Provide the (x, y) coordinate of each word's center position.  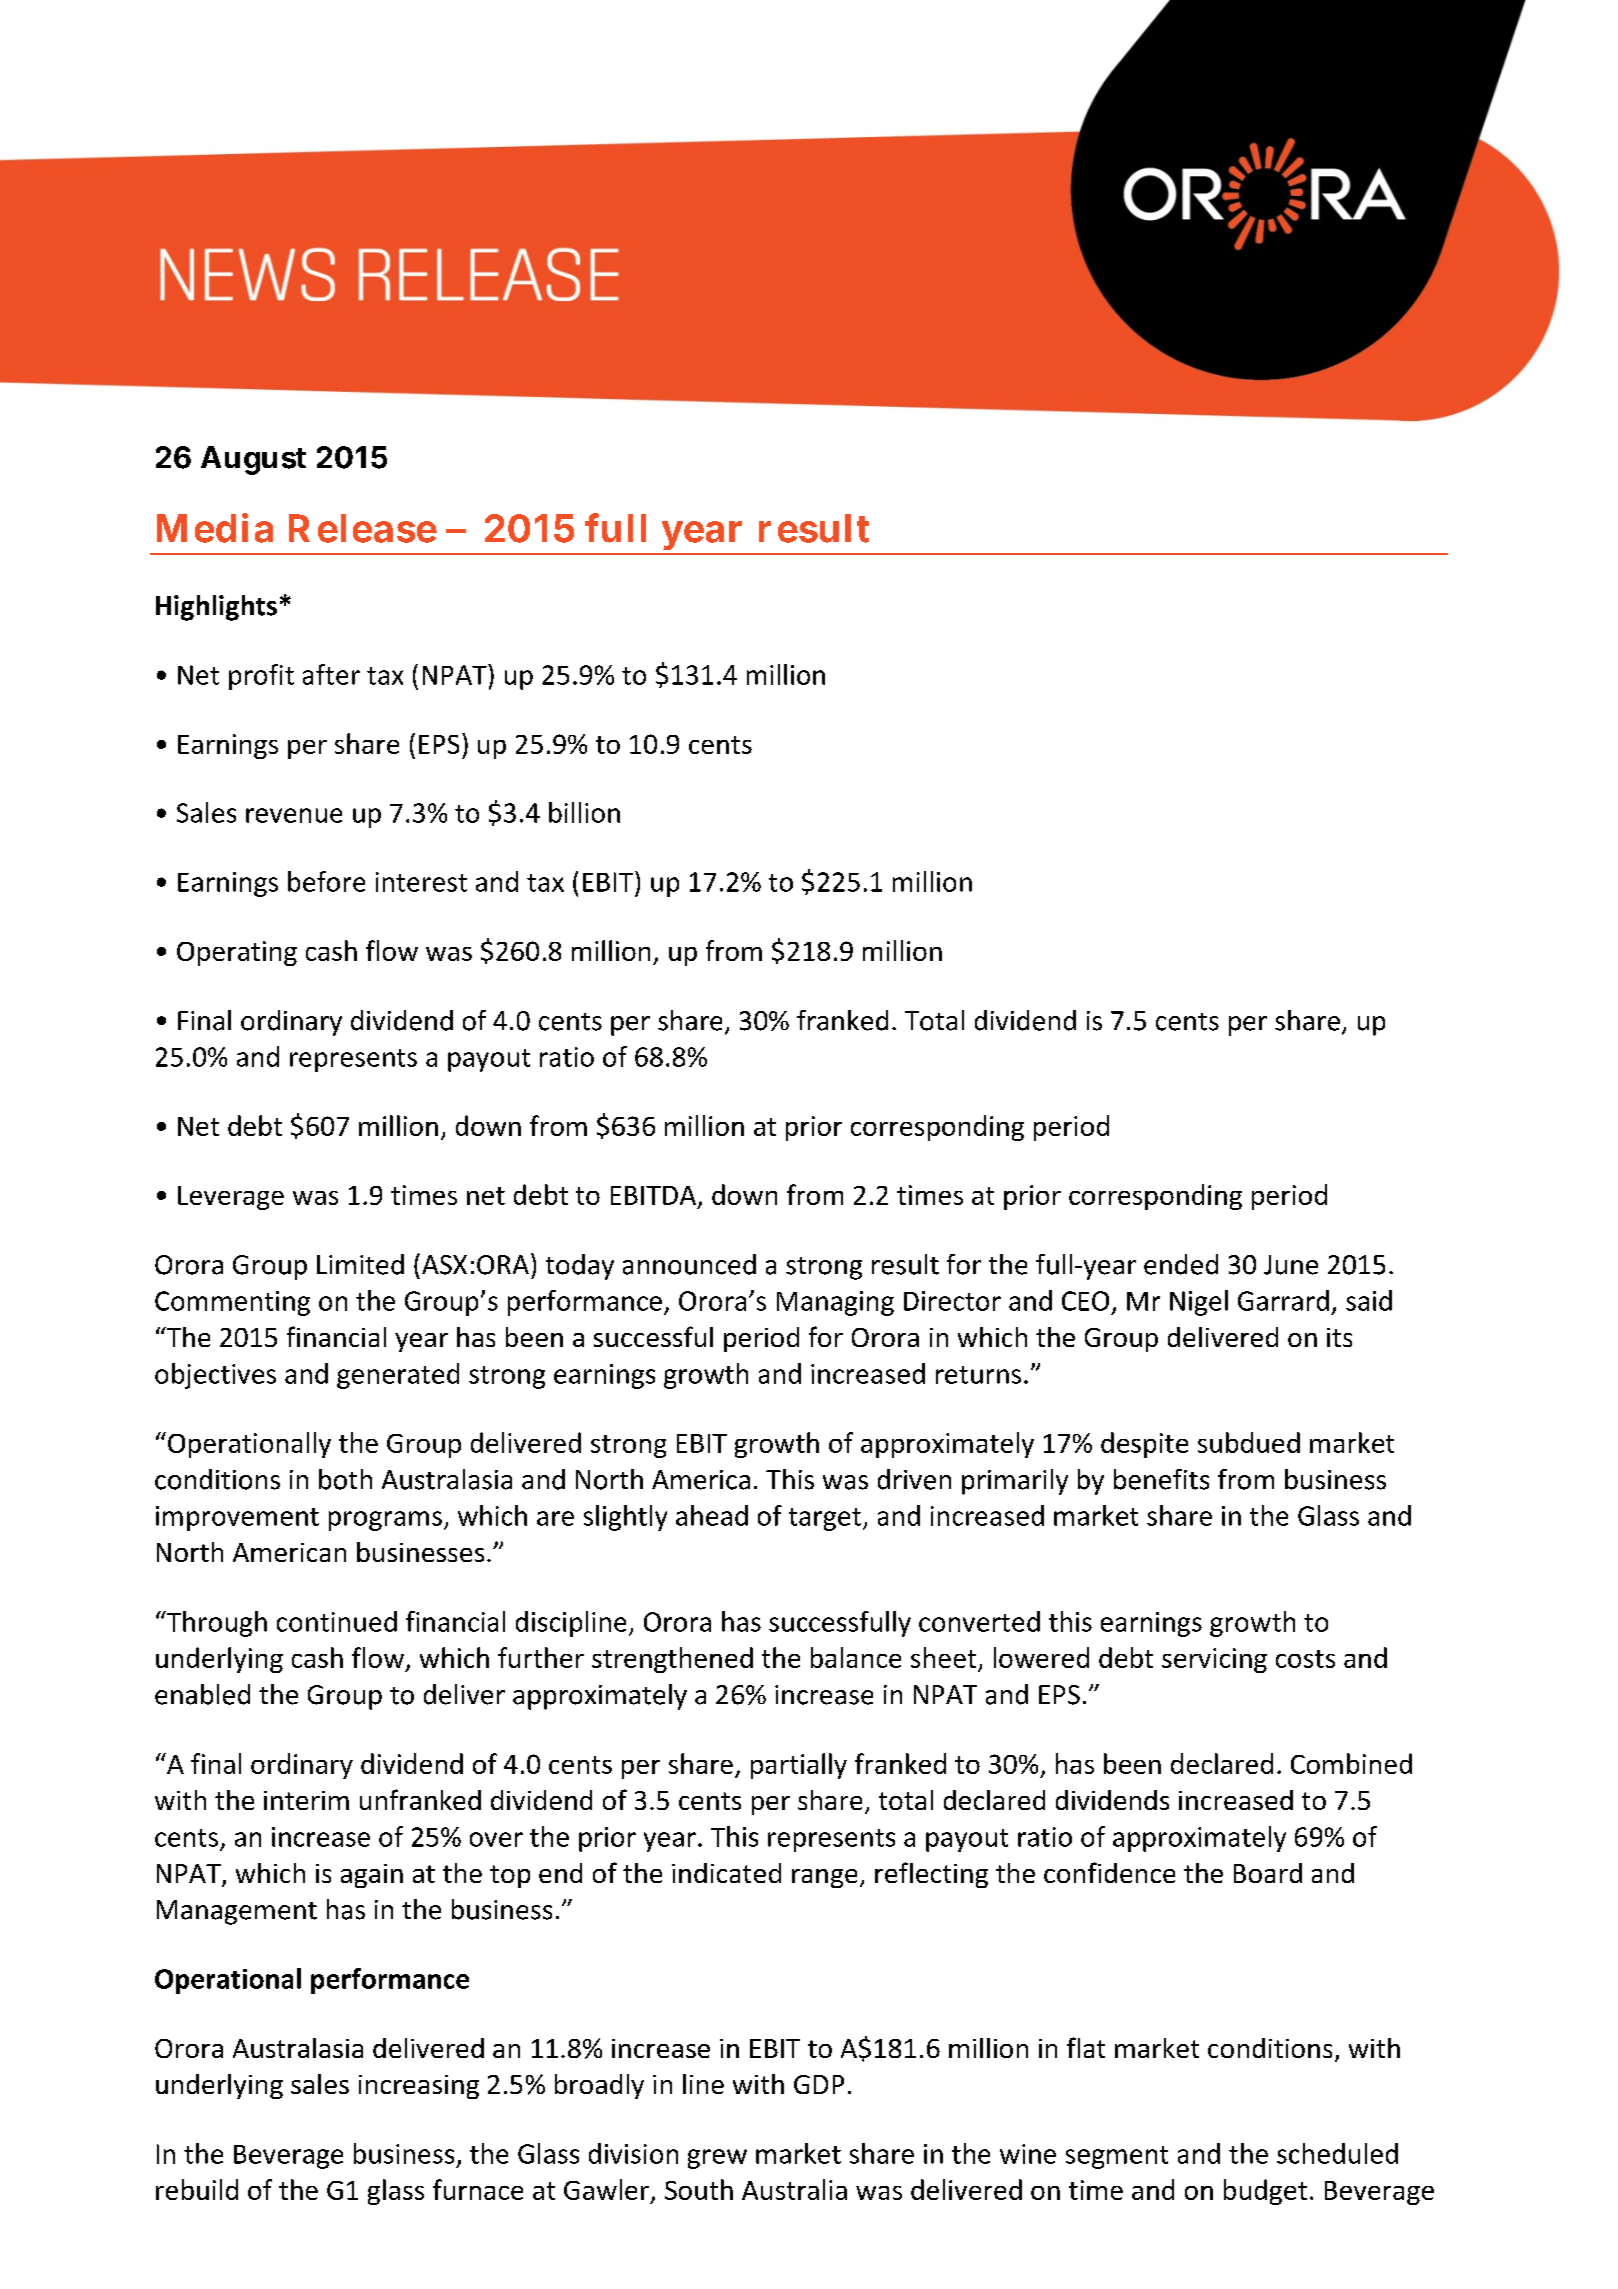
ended (1181, 1264)
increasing (419, 2087)
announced (689, 1264)
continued (337, 1621)
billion (584, 812)
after (331, 674)
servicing (1214, 1660)
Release (363, 528)
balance (856, 1657)
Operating (237, 953)
